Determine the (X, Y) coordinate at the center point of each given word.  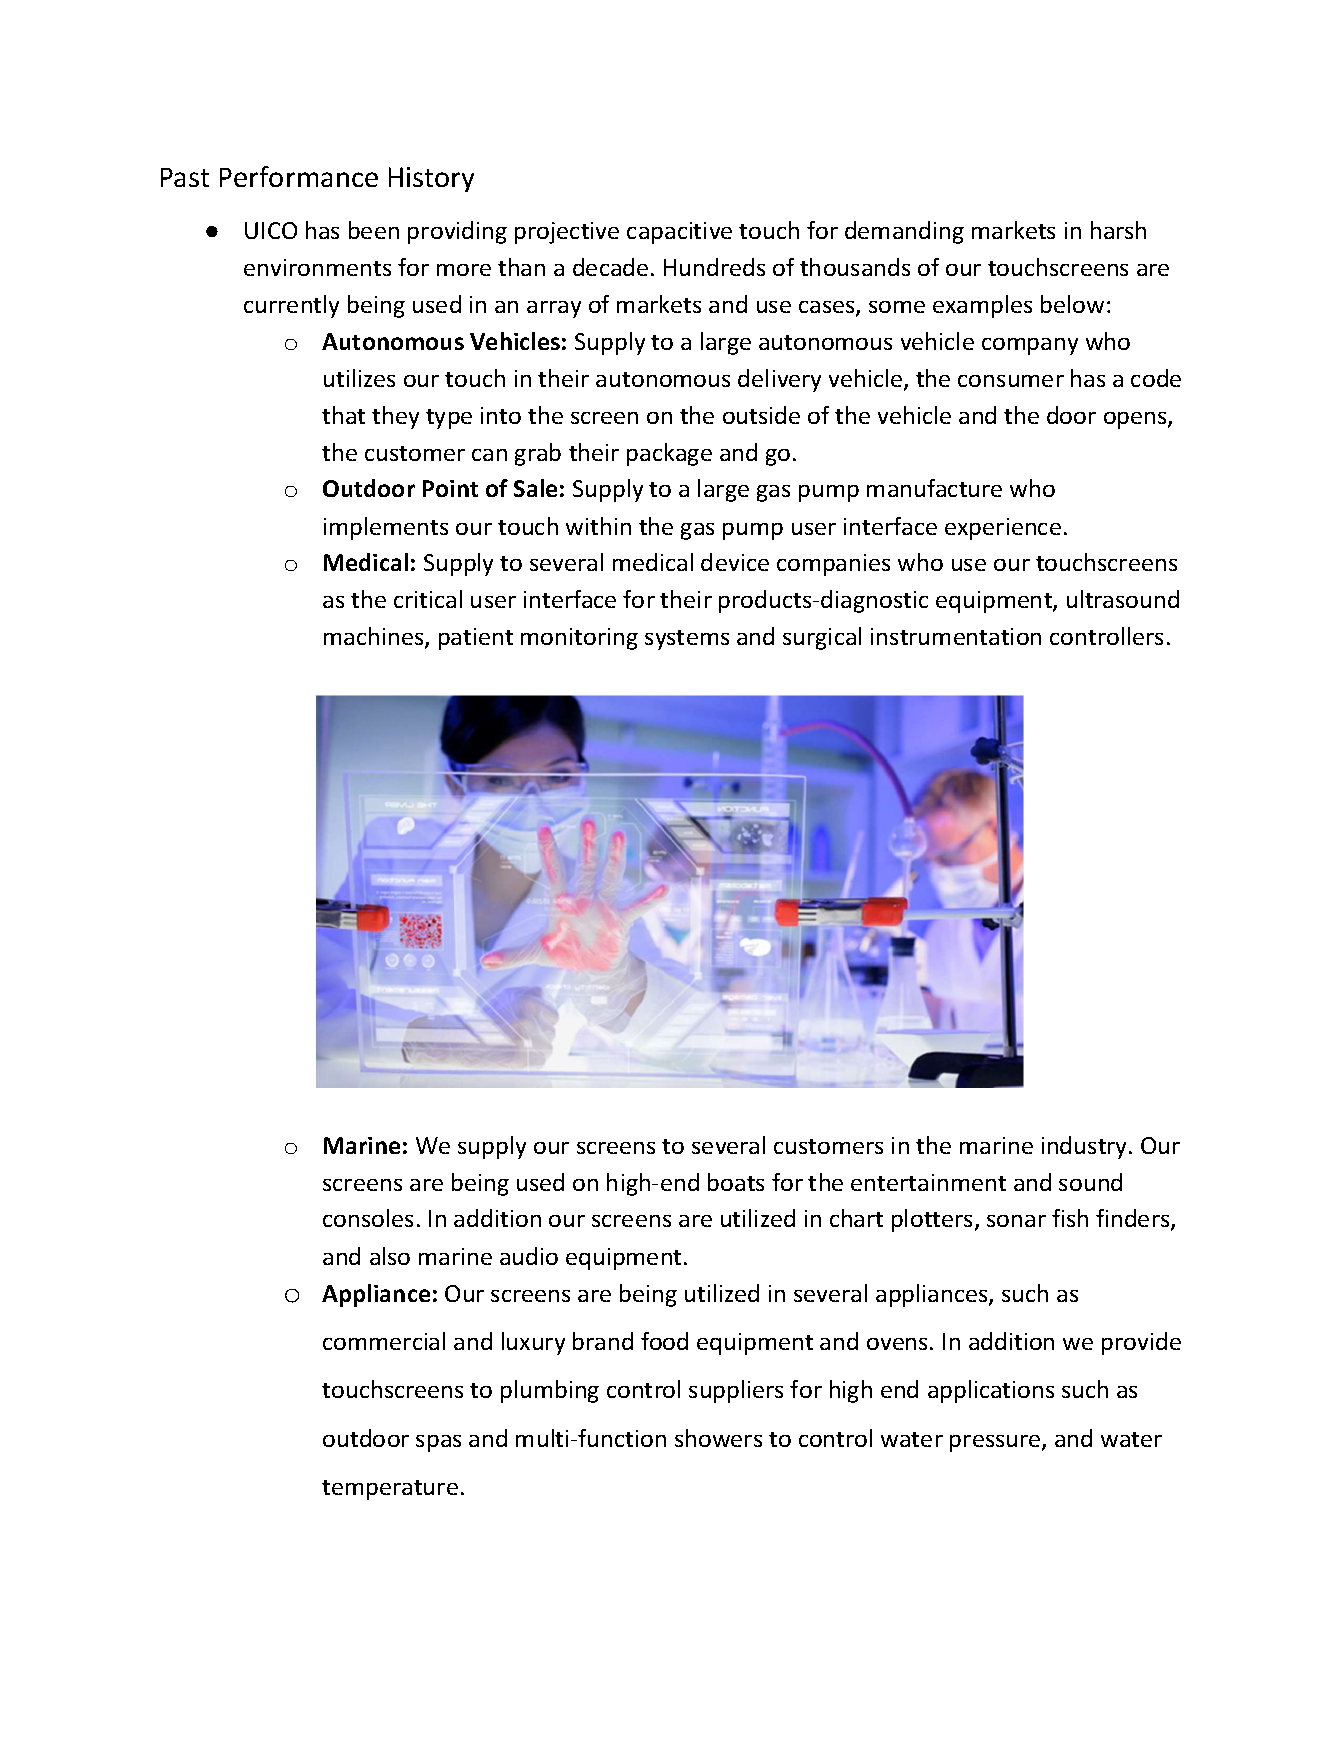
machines (375, 638)
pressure (996, 1443)
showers (718, 1438)
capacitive (679, 233)
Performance (299, 176)
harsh (1118, 230)
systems (687, 640)
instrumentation (956, 636)
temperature (390, 1490)
